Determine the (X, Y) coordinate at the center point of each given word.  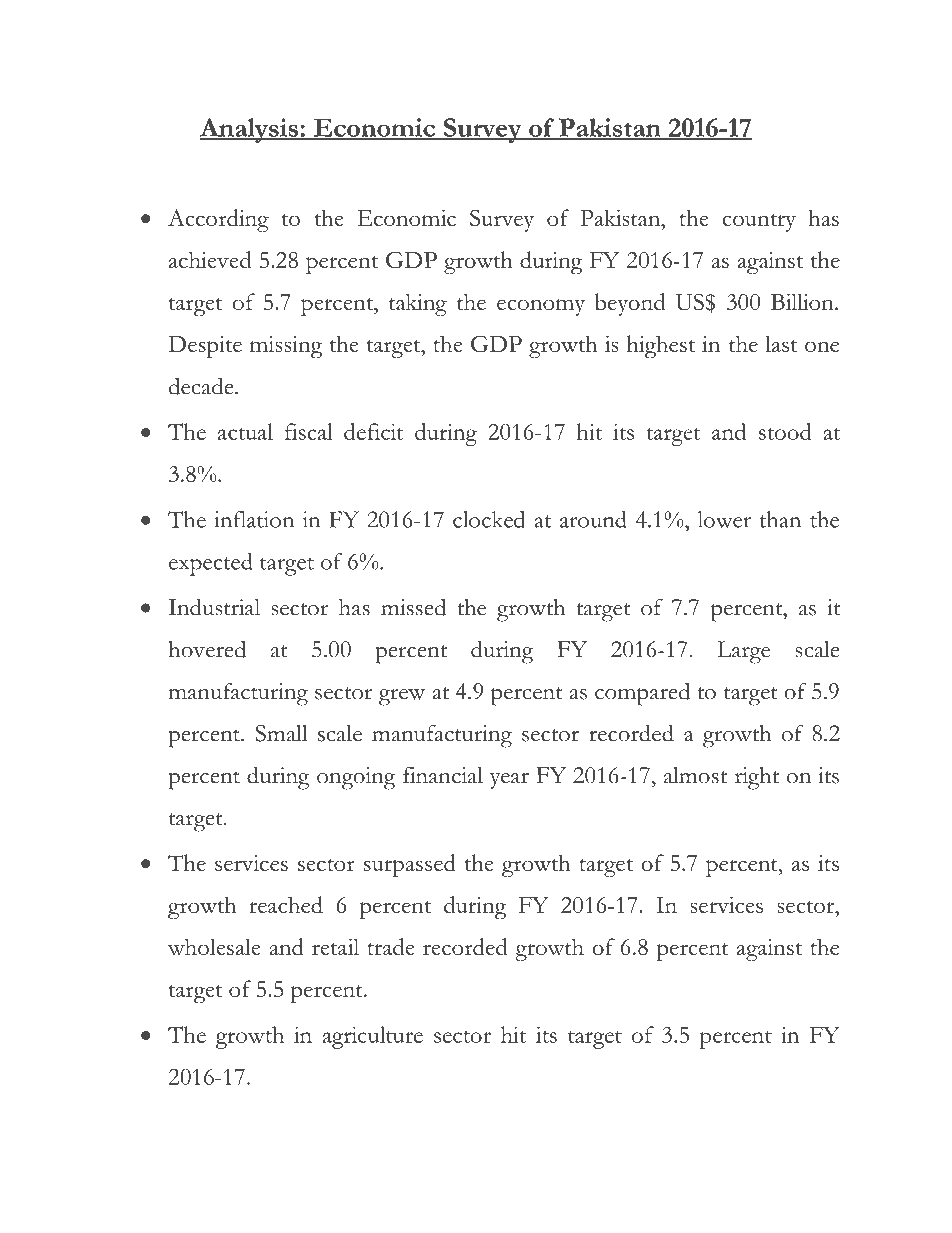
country (759, 223)
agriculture (373, 1037)
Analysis (250, 130)
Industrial (214, 607)
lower (724, 519)
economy (541, 307)
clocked (489, 519)
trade (391, 946)
